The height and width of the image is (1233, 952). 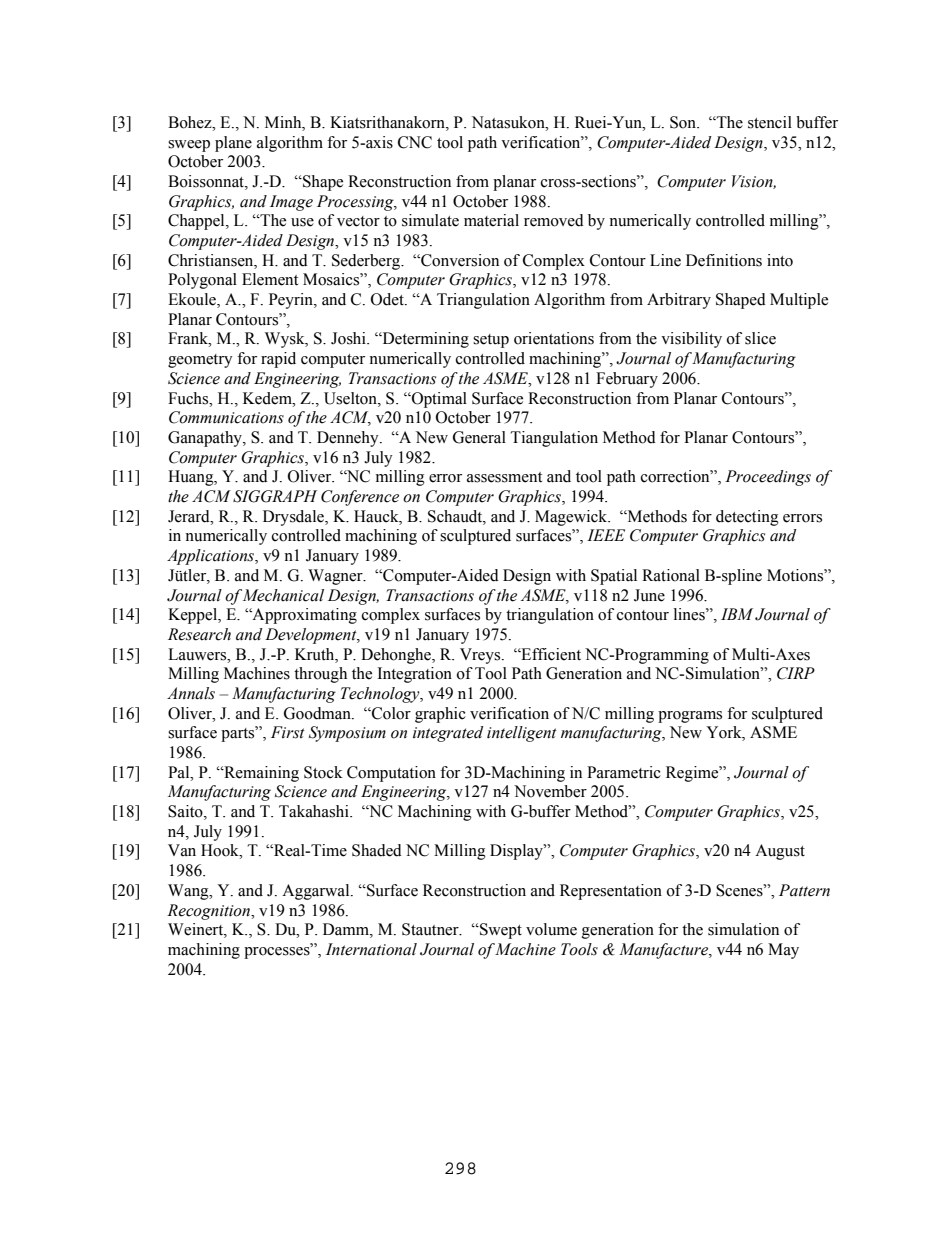 What do you see at coordinates (504, 477) in the image?
I see `assessment` at bounding box center [504, 477].
